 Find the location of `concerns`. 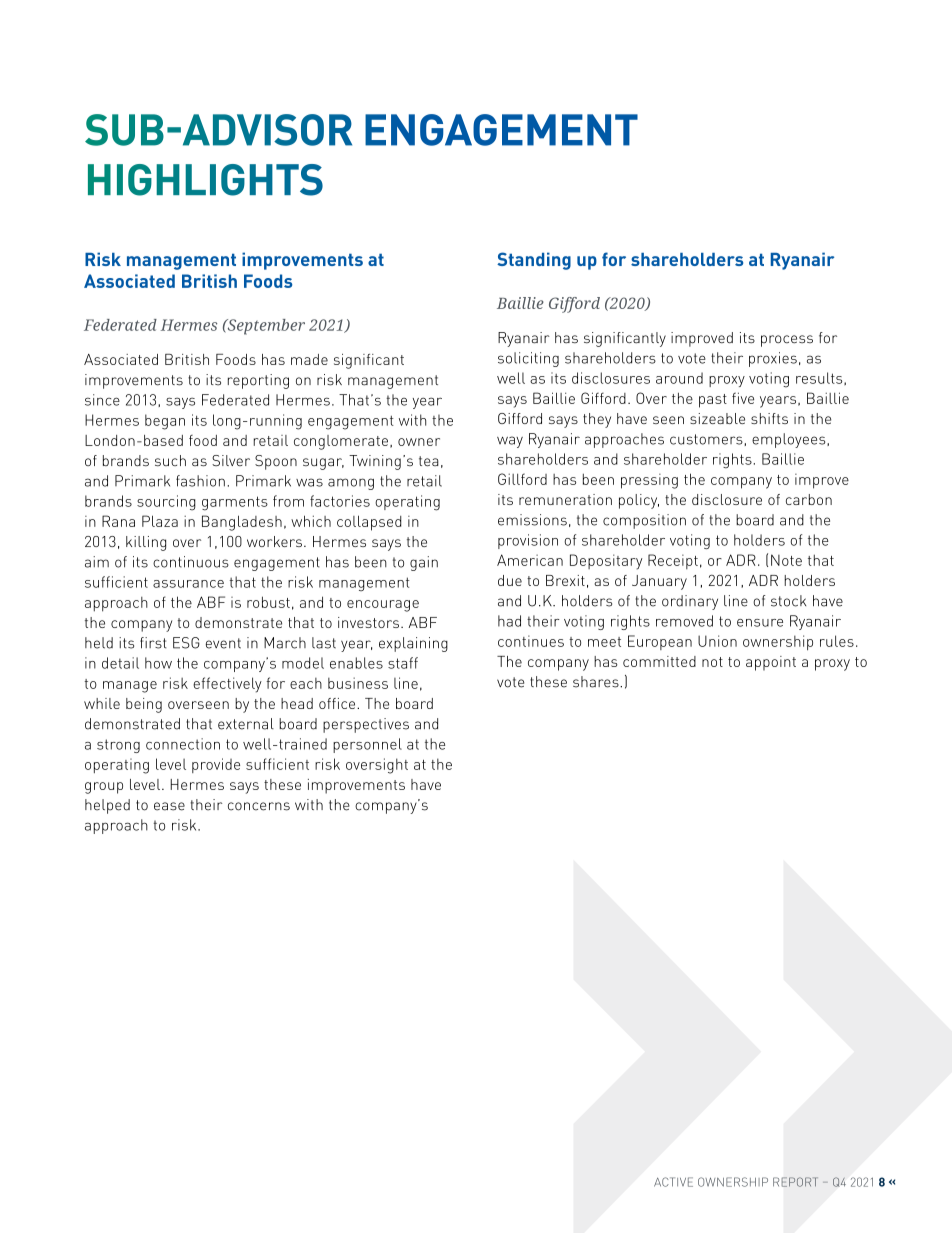

concerns is located at coordinates (259, 806).
